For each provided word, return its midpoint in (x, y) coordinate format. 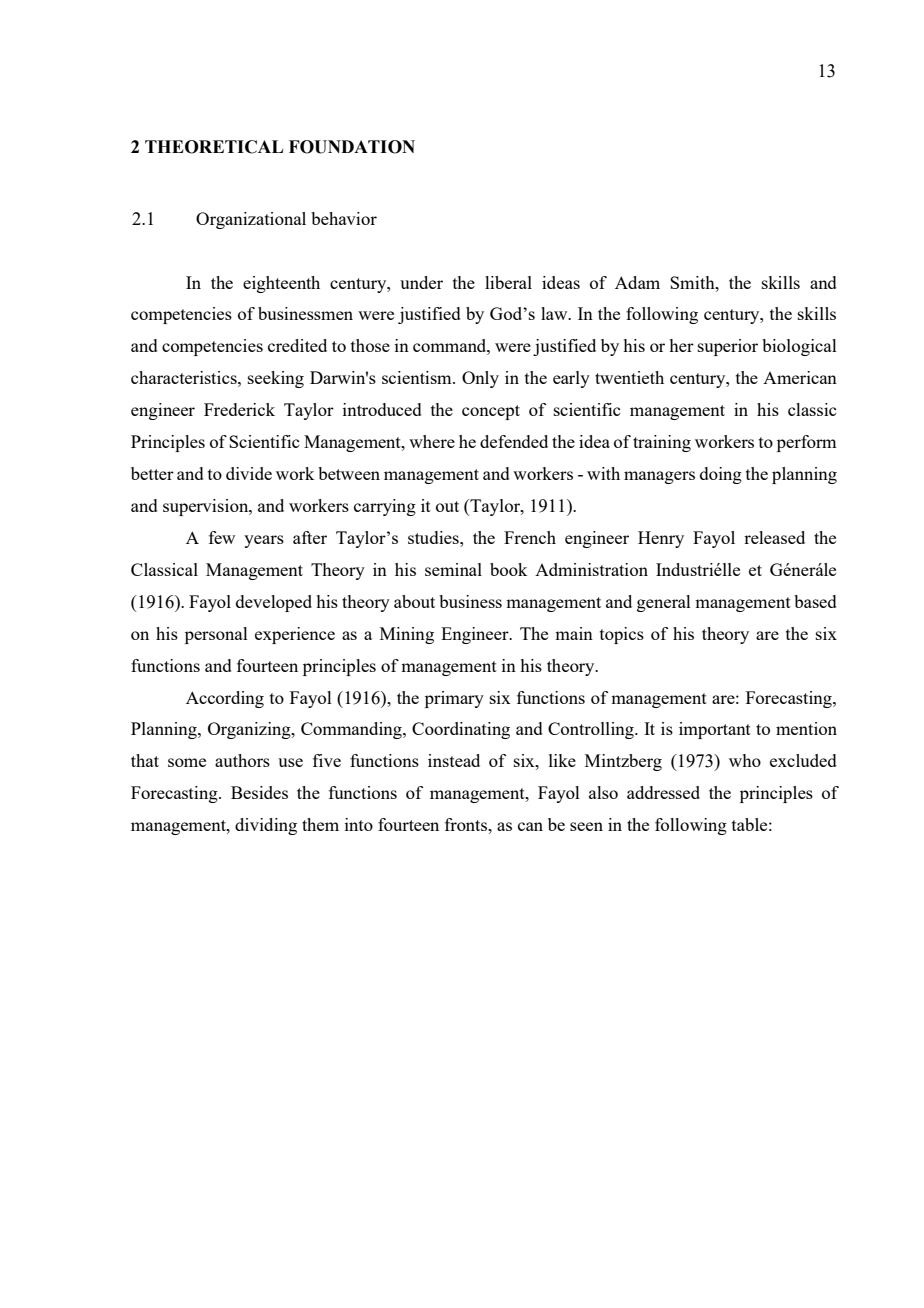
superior (728, 347)
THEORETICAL (214, 147)
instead (454, 760)
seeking (276, 379)
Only (480, 379)
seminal (453, 569)
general (664, 603)
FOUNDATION (352, 147)
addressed (663, 792)
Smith (693, 282)
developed (274, 603)
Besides (259, 792)
